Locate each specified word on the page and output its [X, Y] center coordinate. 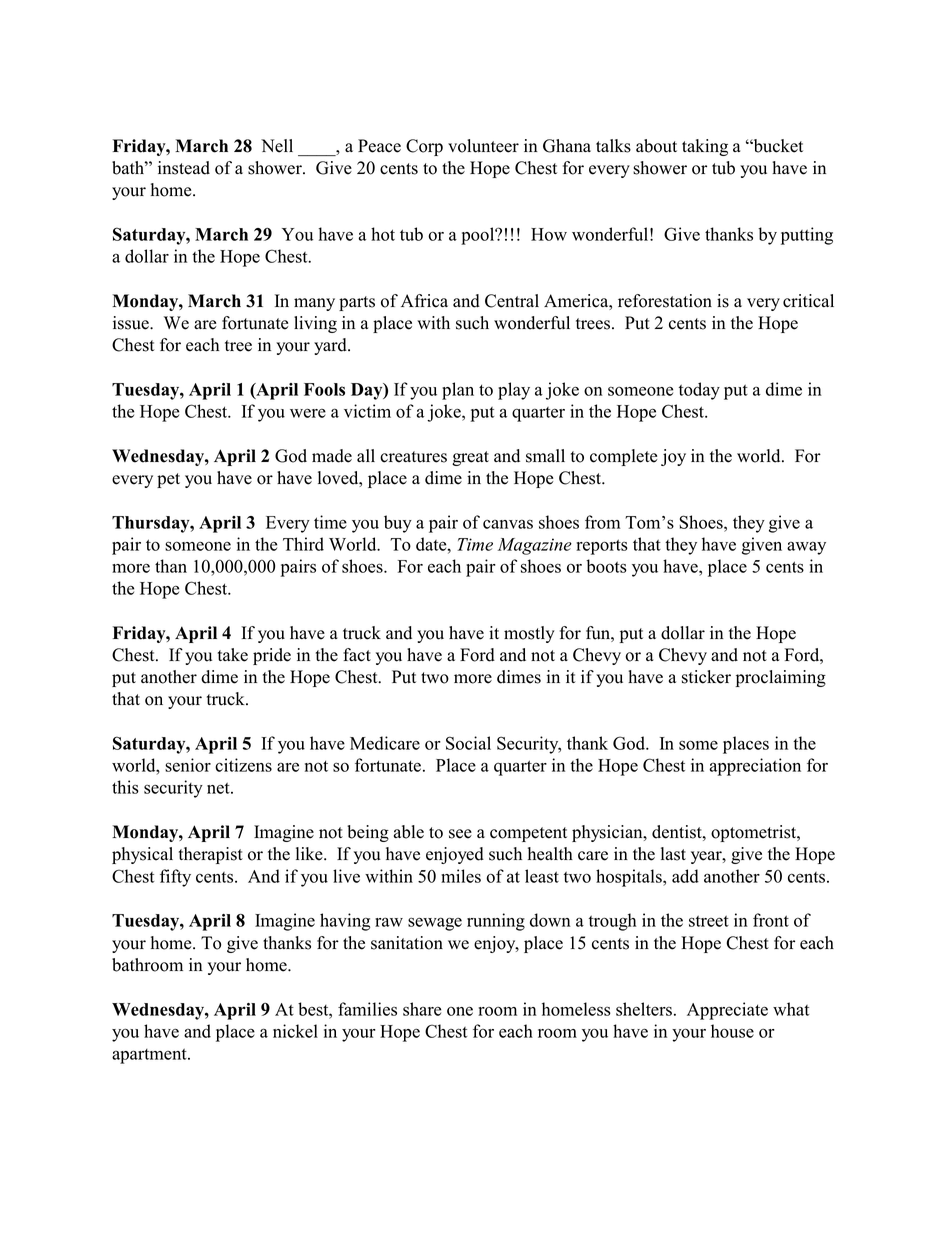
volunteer [483, 146]
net [219, 788]
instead [184, 168]
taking [705, 147]
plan [458, 391]
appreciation [755, 767]
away [806, 548]
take [233, 655]
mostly [529, 634]
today [699, 391]
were [308, 413]
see [460, 834]
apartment [150, 1056]
